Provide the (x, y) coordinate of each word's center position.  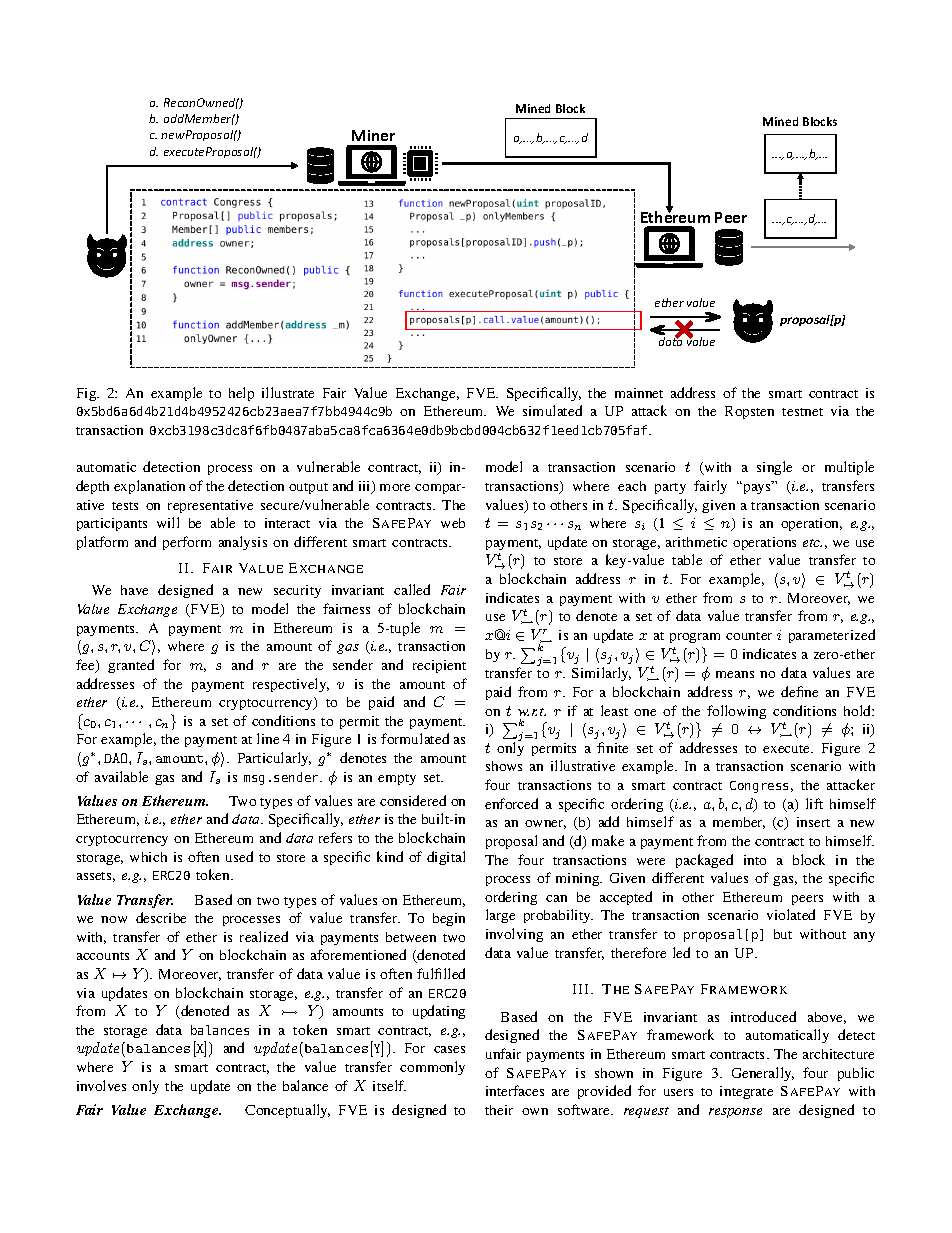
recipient (439, 666)
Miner (373, 135)
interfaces (515, 1090)
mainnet (639, 393)
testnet (802, 412)
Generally (763, 1074)
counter (749, 636)
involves (101, 1085)
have (134, 590)
